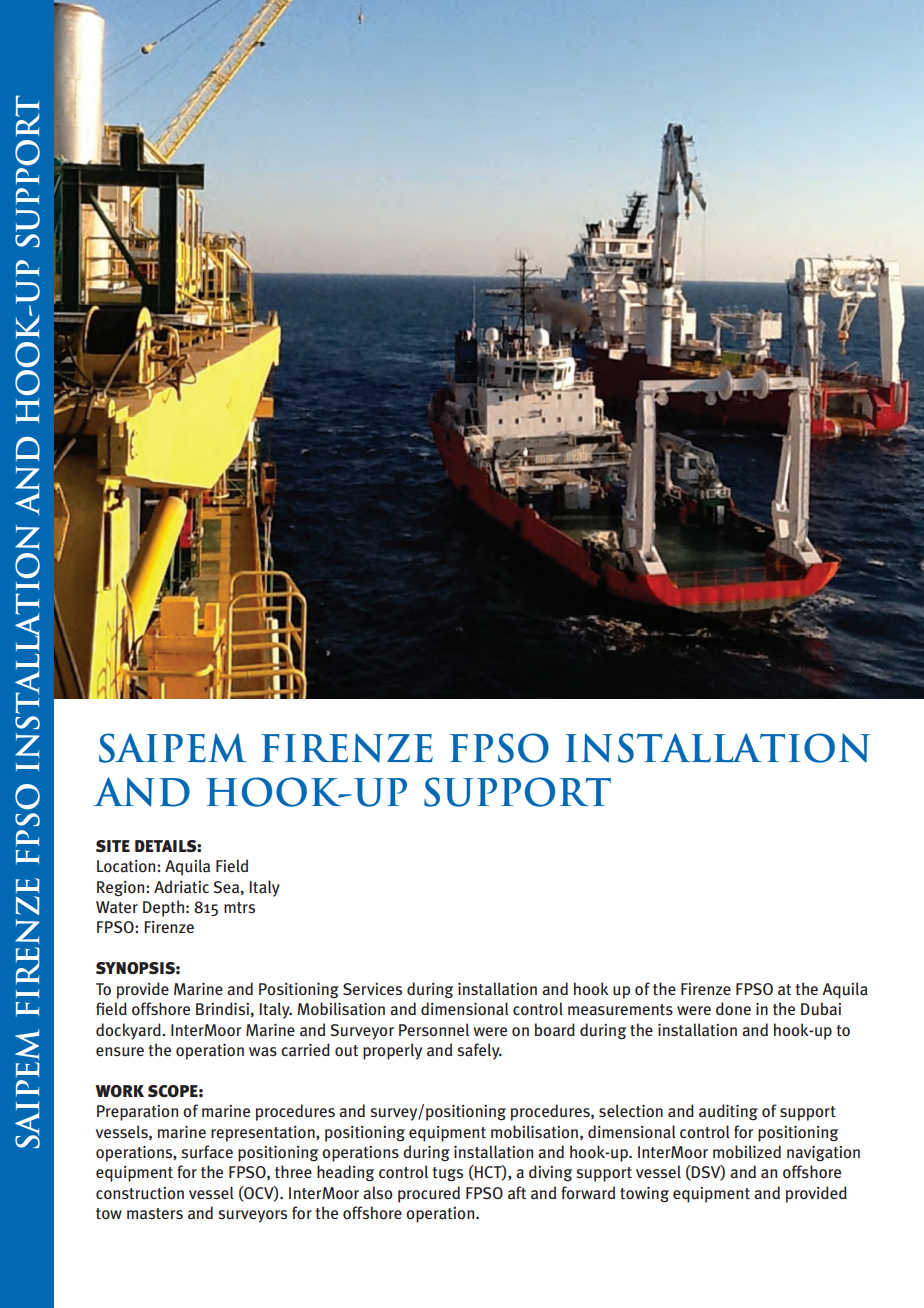 This document has width=924, height=1308. Describe the element at coordinates (733, 1008) in the document. I see `done` at that location.
